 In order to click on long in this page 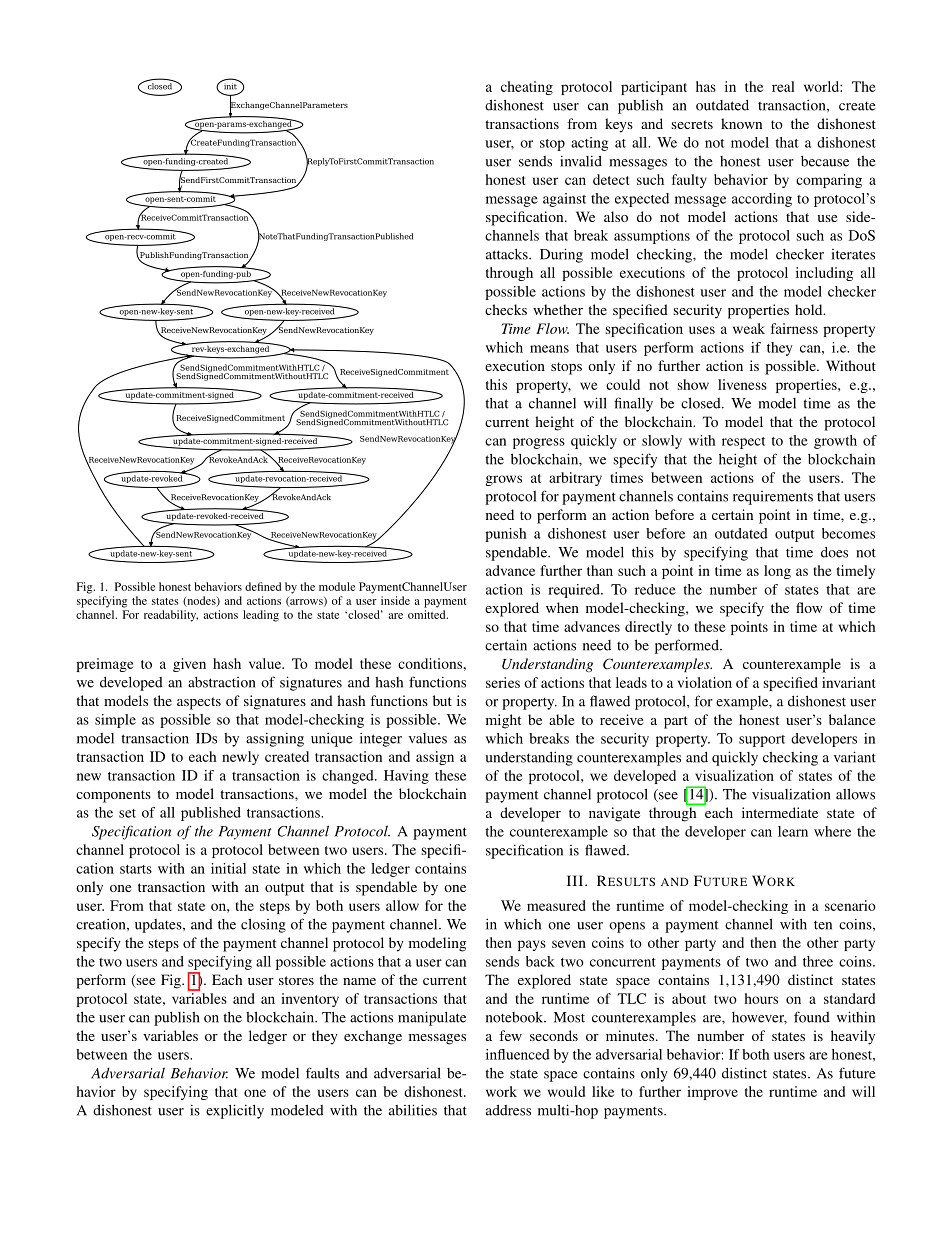, I will do `click(777, 572)`.
